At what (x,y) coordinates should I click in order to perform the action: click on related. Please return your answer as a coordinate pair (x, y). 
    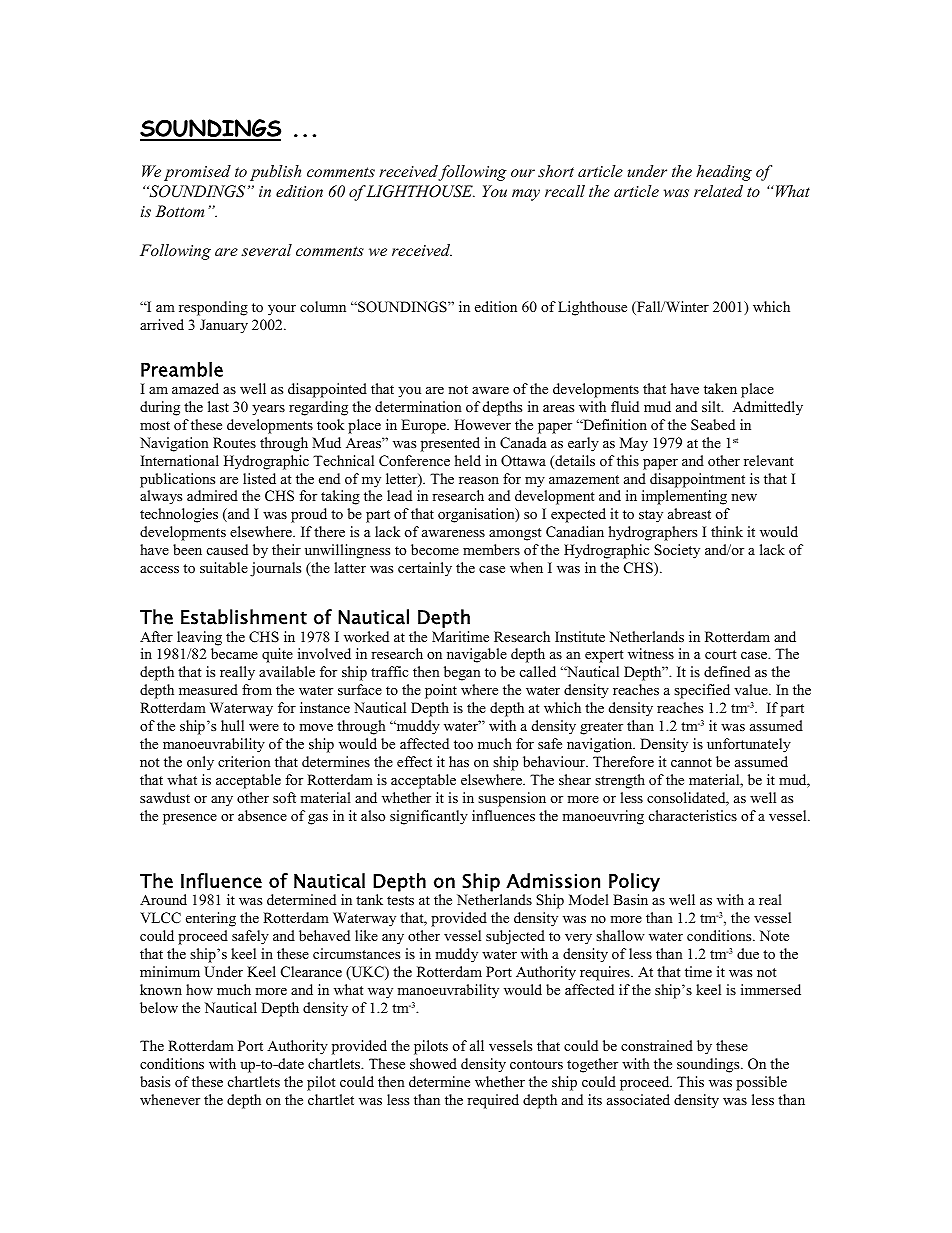
    Looking at the image, I should click on (718, 191).
